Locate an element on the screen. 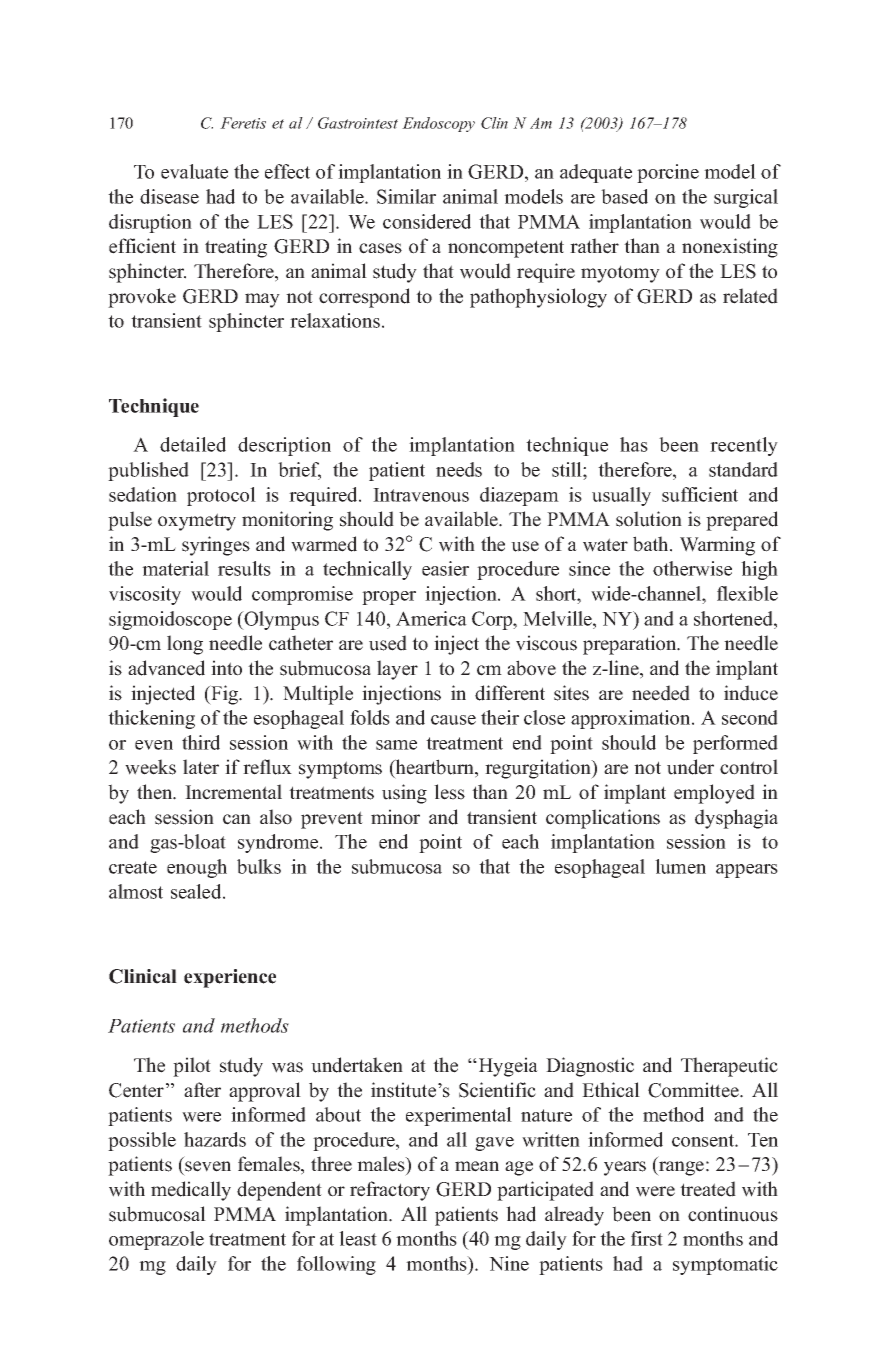 The image size is (896, 1345). medically is located at coordinates (191, 1191).
